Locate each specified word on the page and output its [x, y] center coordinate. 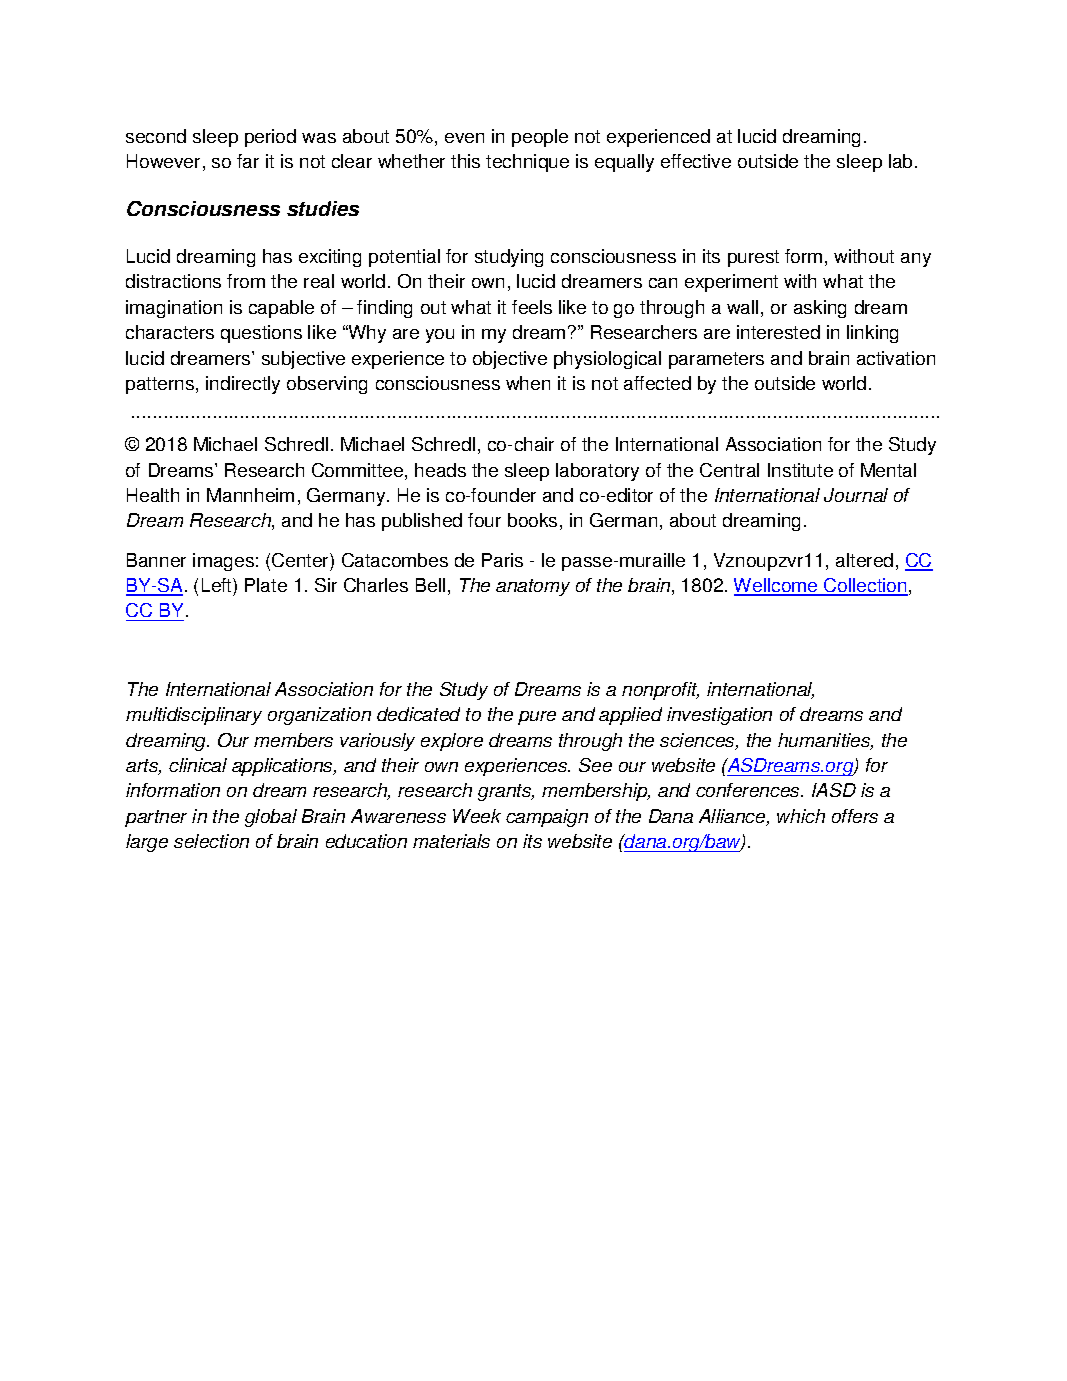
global [271, 818]
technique [527, 163]
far [248, 161]
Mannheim [250, 495]
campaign [547, 818]
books [532, 520]
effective [696, 161]
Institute [800, 470]
